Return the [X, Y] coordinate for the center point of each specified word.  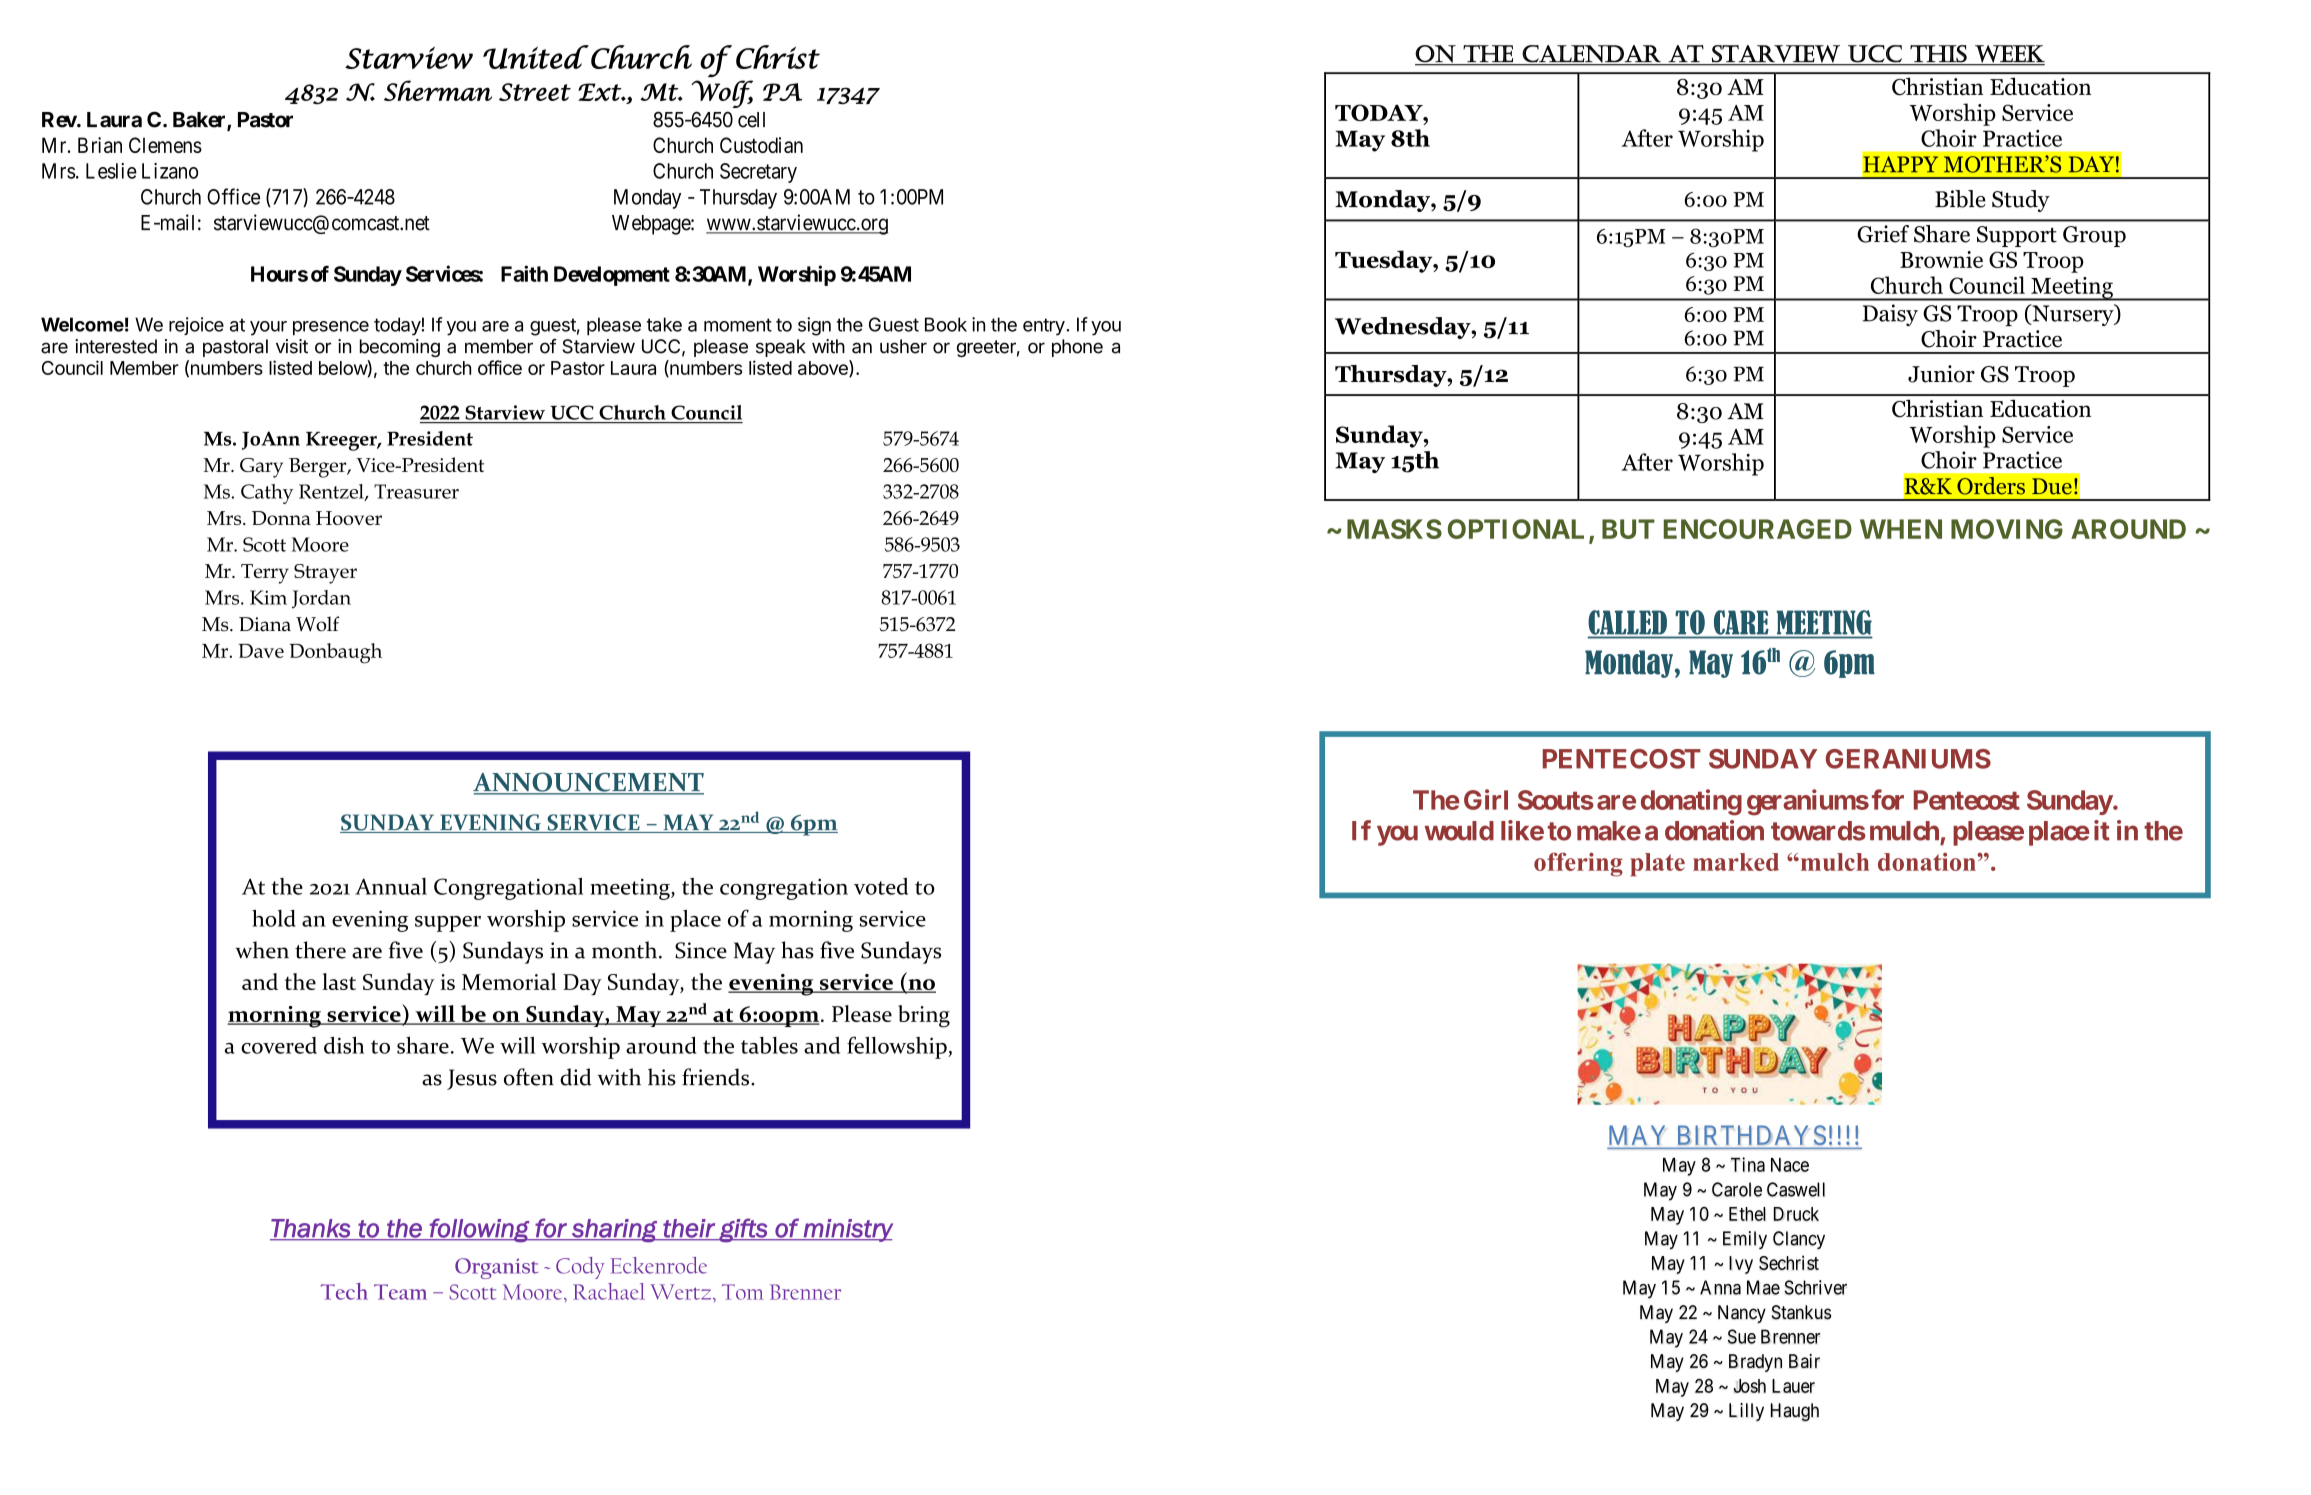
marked [1736, 862]
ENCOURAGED [1758, 529]
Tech [344, 1291]
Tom [743, 1292]
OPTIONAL [1516, 529]
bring [924, 1016]
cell [751, 120]
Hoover [349, 518]
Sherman [438, 90]
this [1938, 53]
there [320, 950]
